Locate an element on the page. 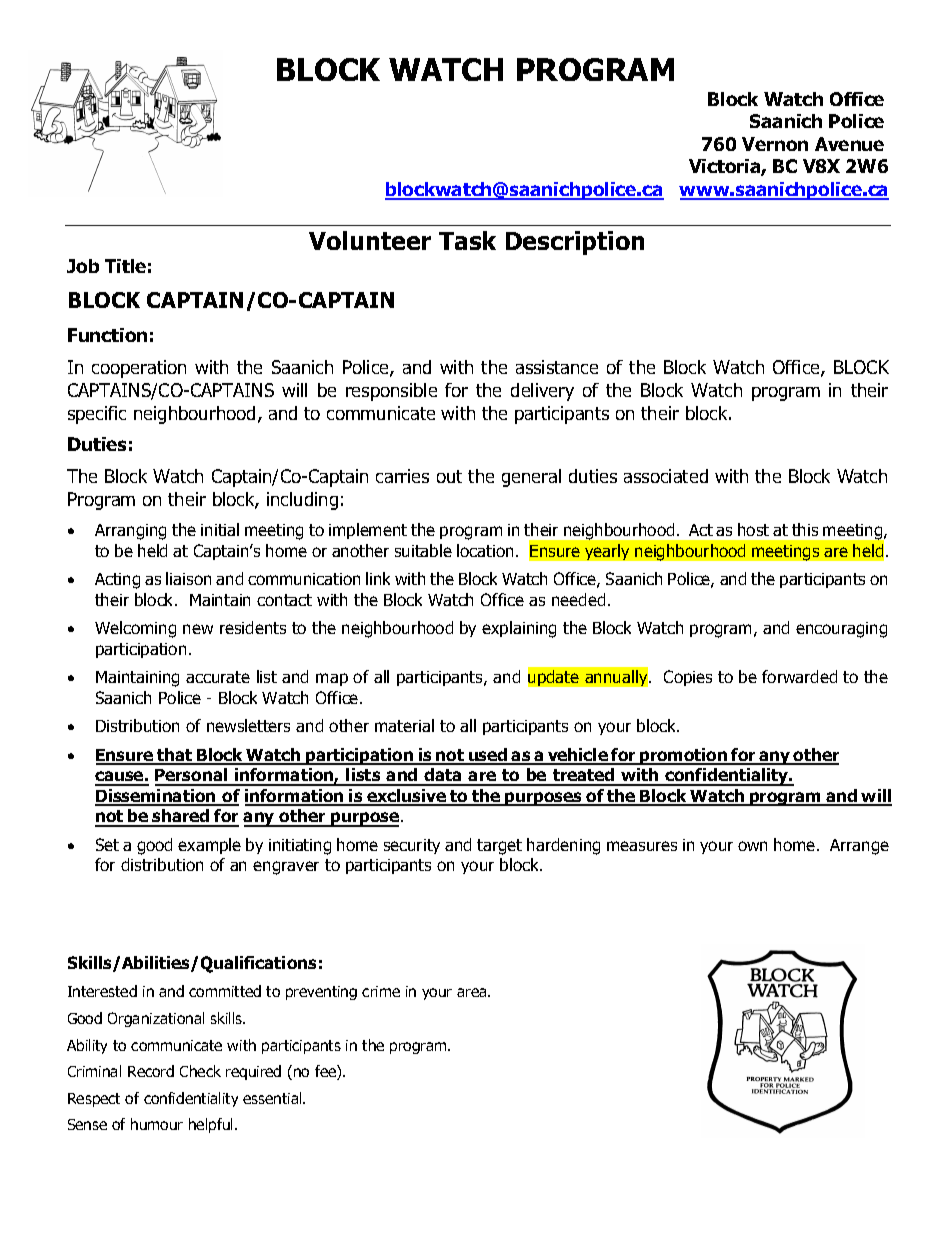  Task is located at coordinates (467, 240).
